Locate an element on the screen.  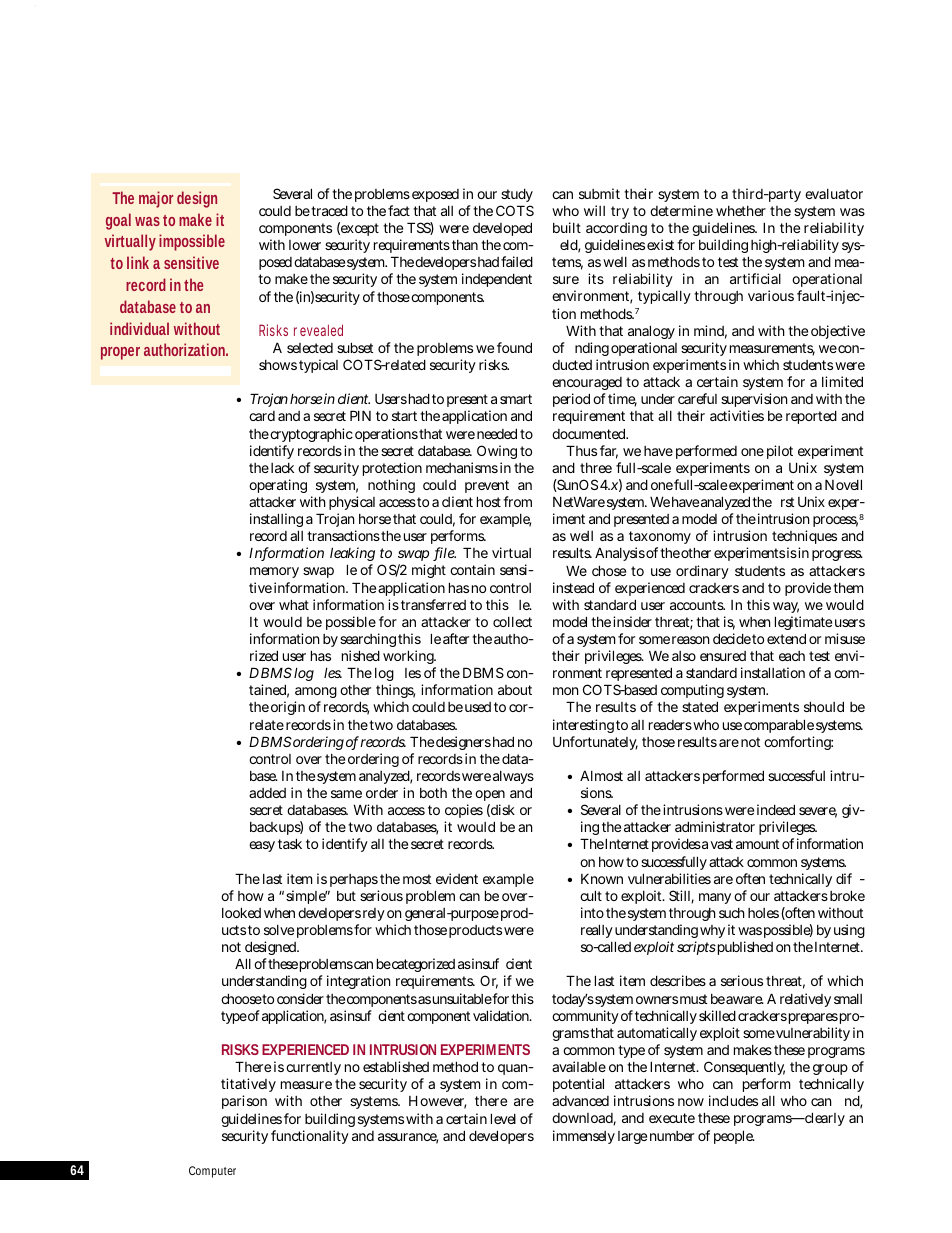
solve is located at coordinates (279, 930).
